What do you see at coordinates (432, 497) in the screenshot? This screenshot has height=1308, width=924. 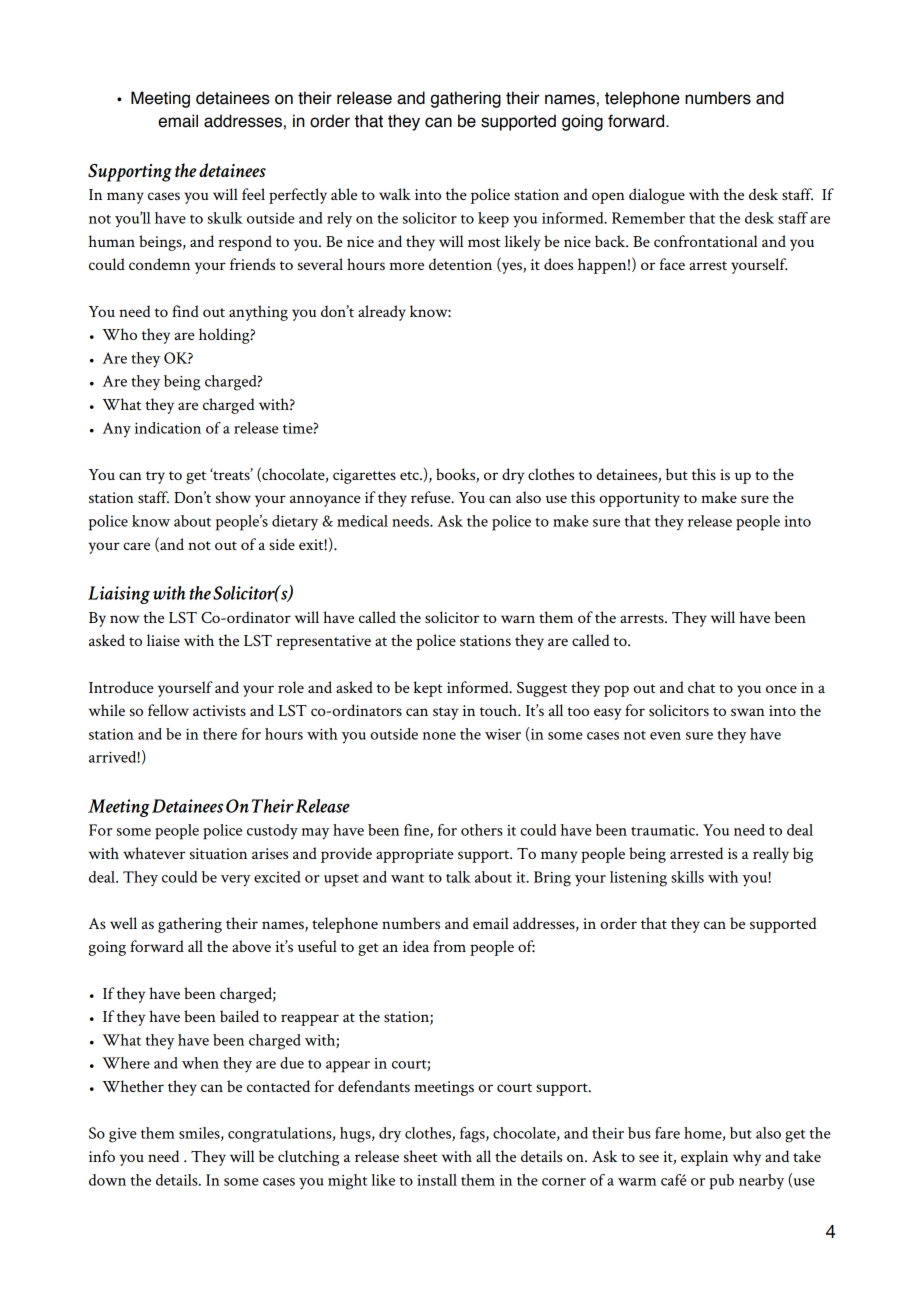 I see `refuse` at bounding box center [432, 497].
